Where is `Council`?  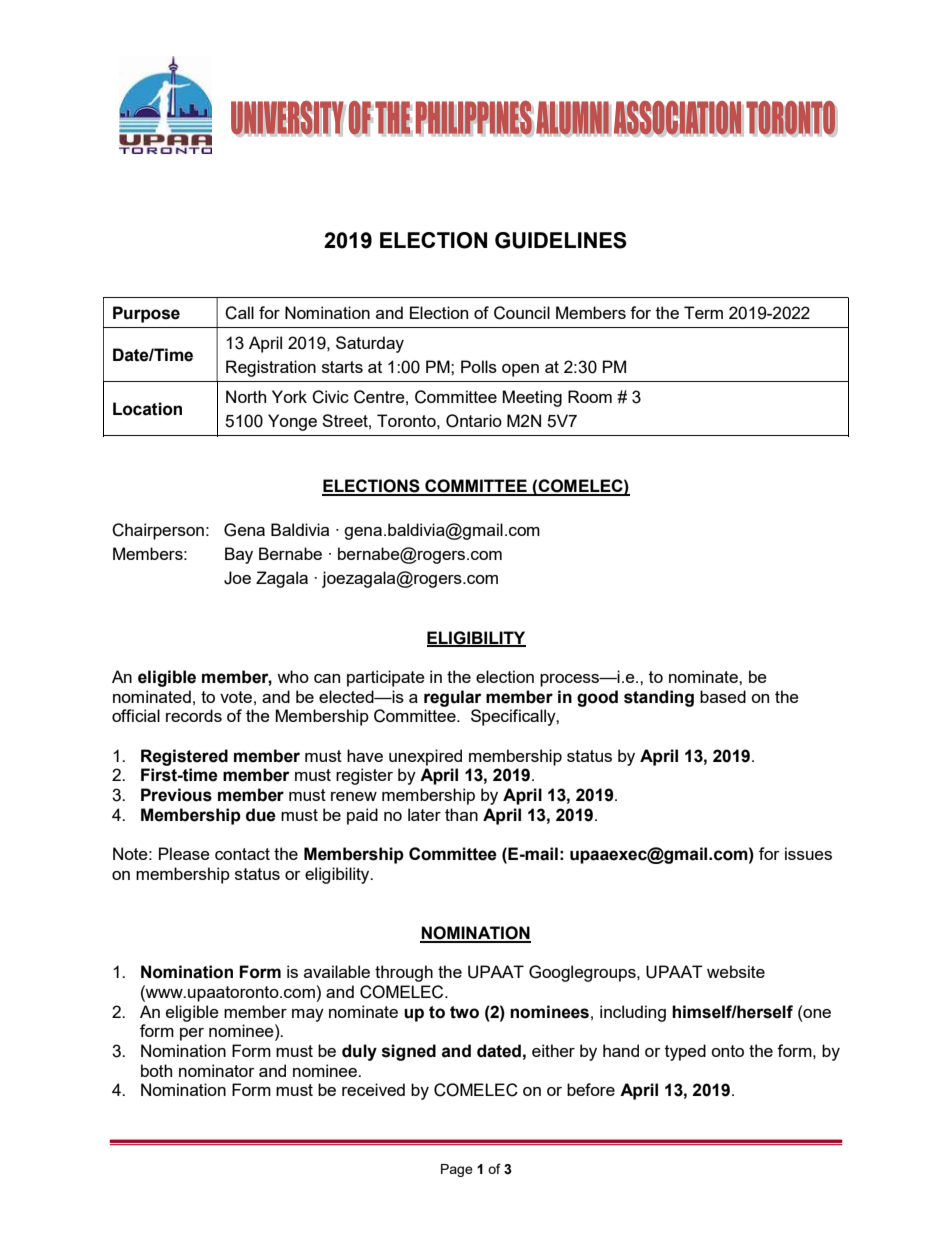 Council is located at coordinates (522, 313).
